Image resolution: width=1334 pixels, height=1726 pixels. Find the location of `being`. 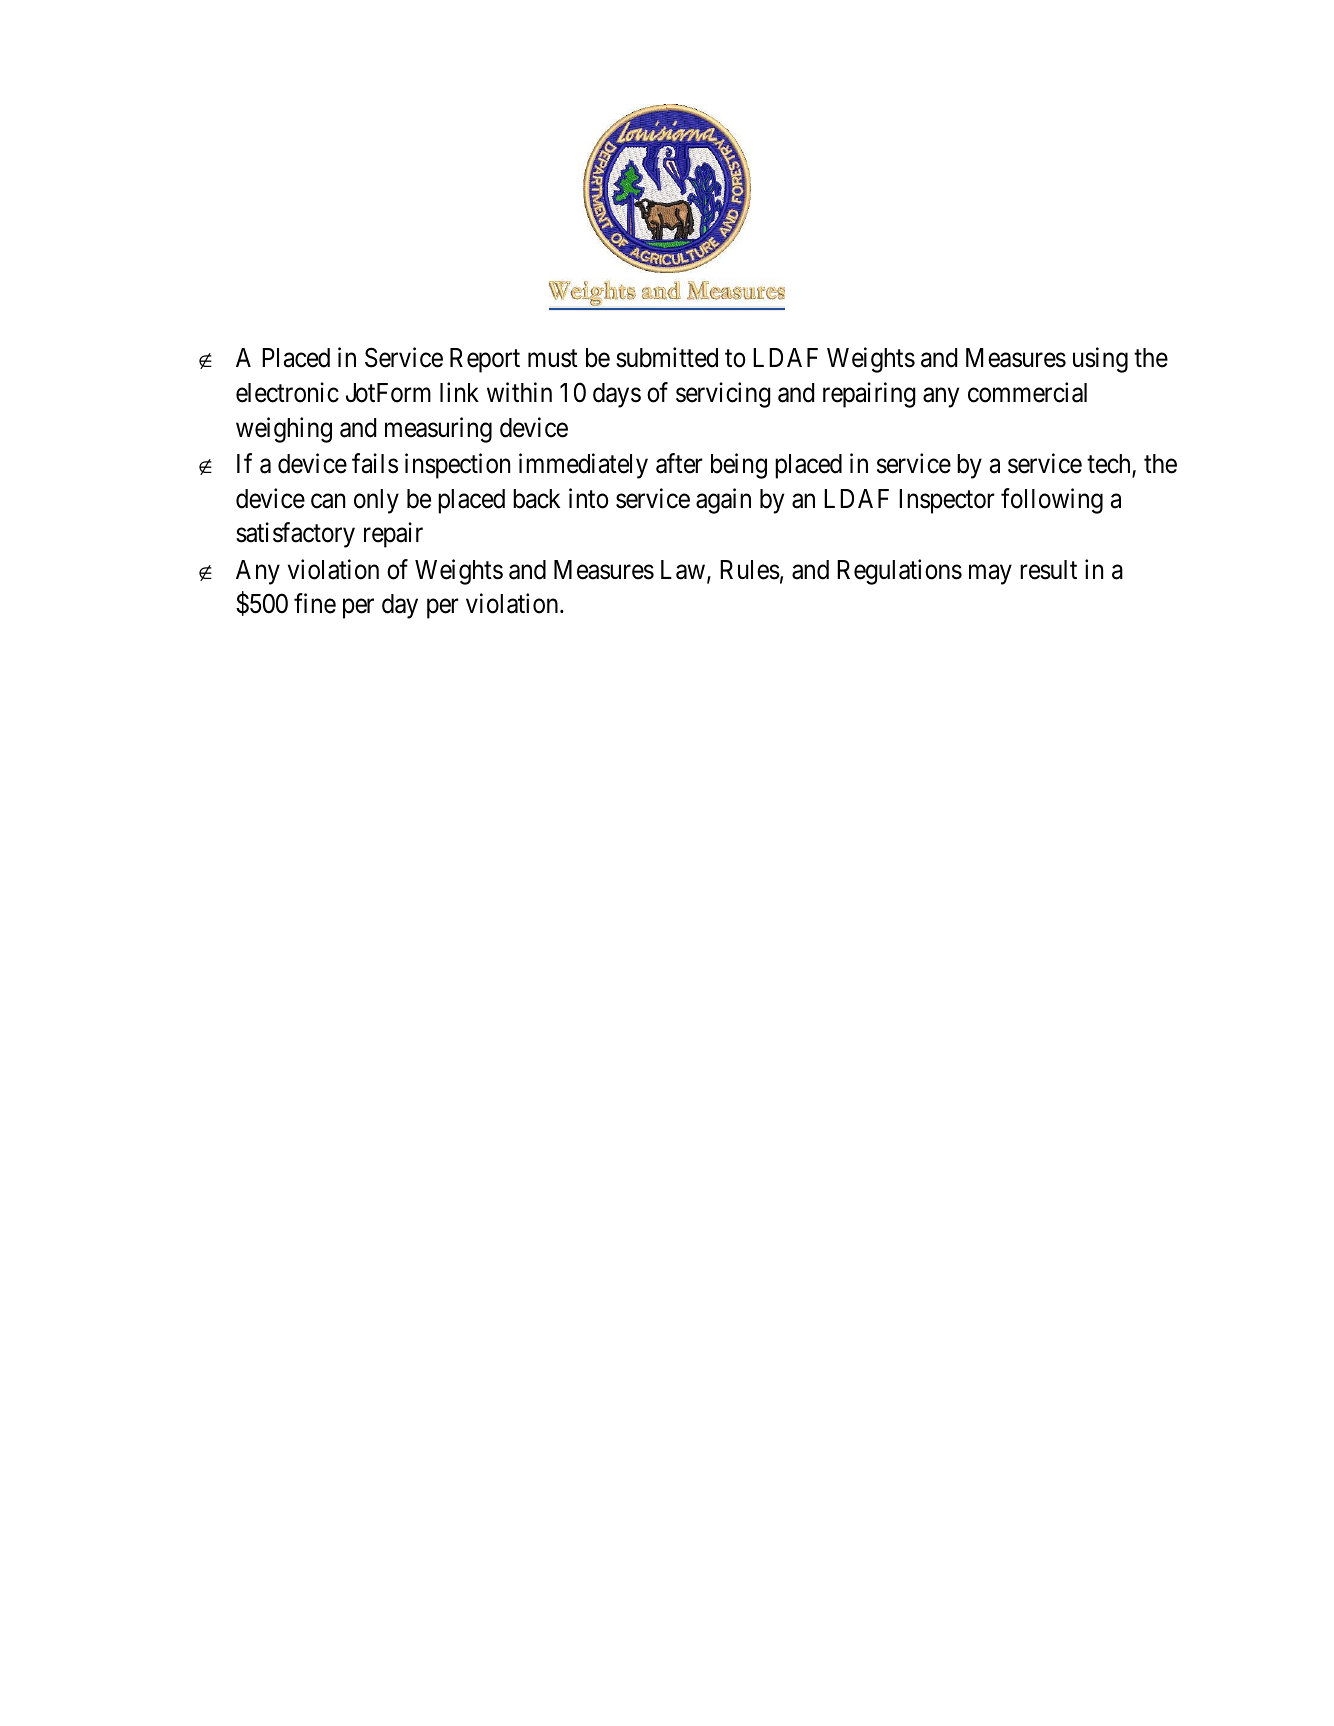

being is located at coordinates (739, 466).
